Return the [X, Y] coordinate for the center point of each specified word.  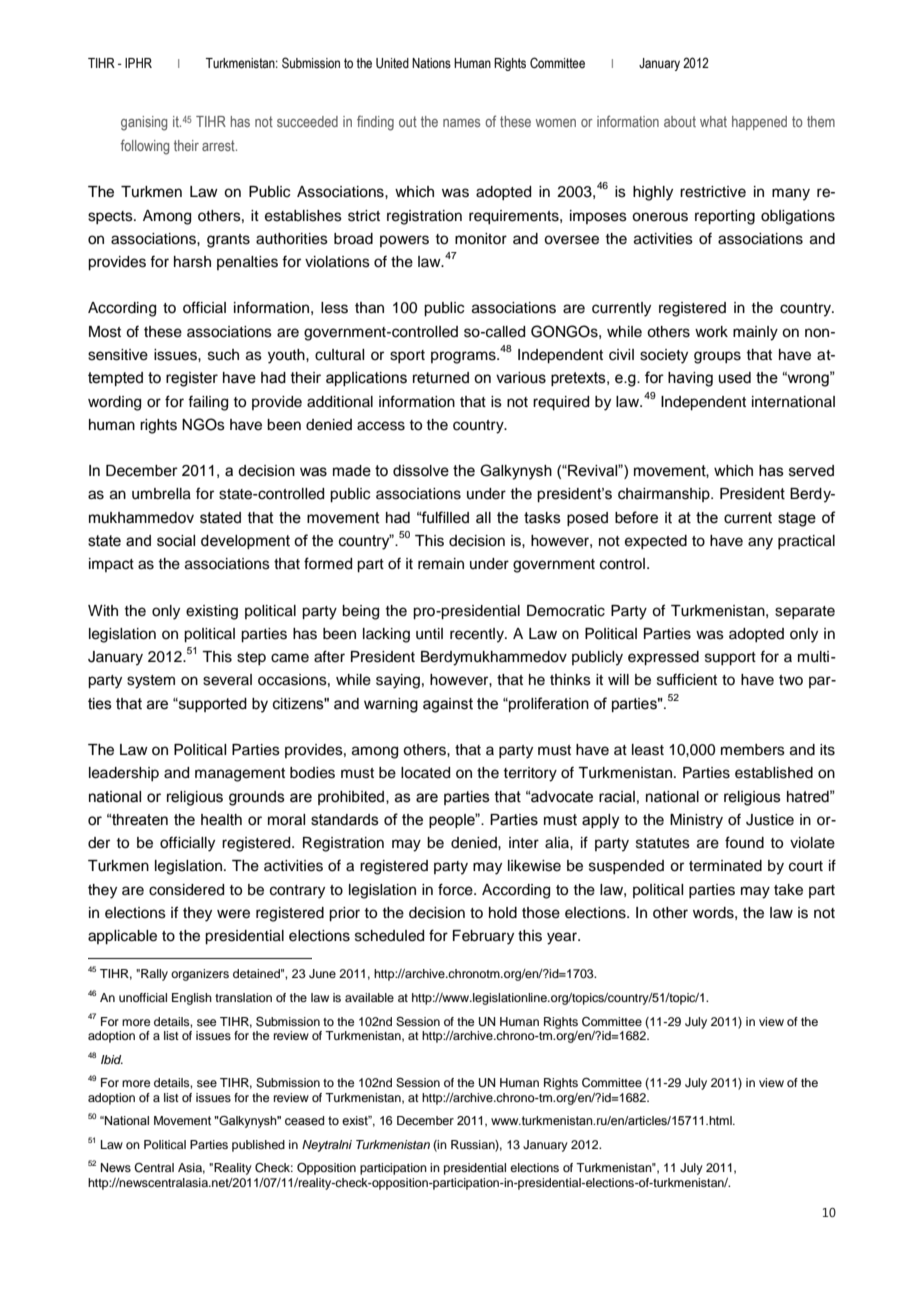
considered [186, 890]
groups [717, 357]
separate [805, 612]
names [461, 123]
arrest [219, 145]
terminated [725, 866]
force [456, 889]
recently [478, 635]
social [176, 541]
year [563, 938]
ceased [304, 1120]
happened [759, 123]
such [223, 355]
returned [441, 378]
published [258, 1146]
